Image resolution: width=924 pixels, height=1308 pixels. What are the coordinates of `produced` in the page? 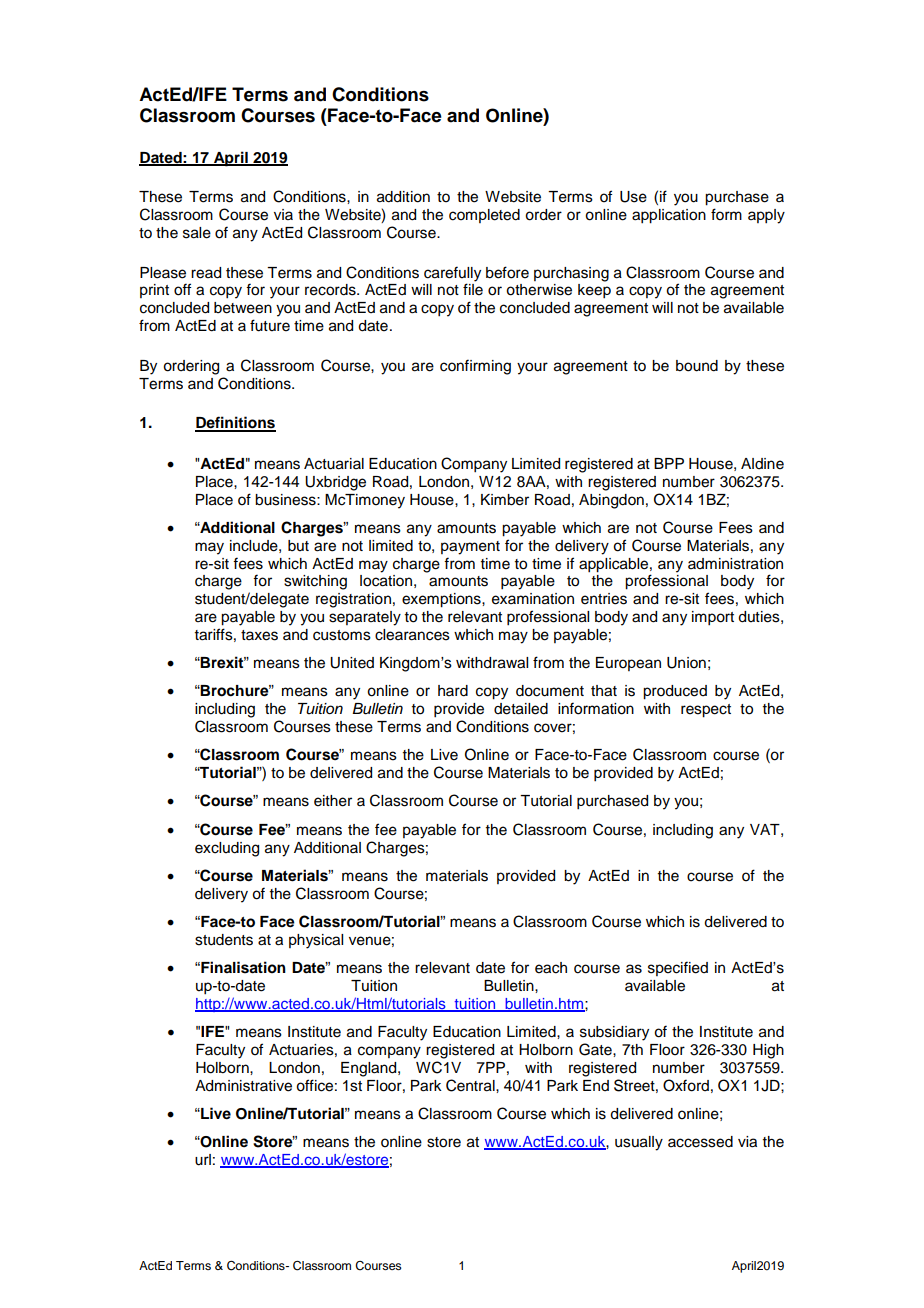 It's located at (675, 692).
